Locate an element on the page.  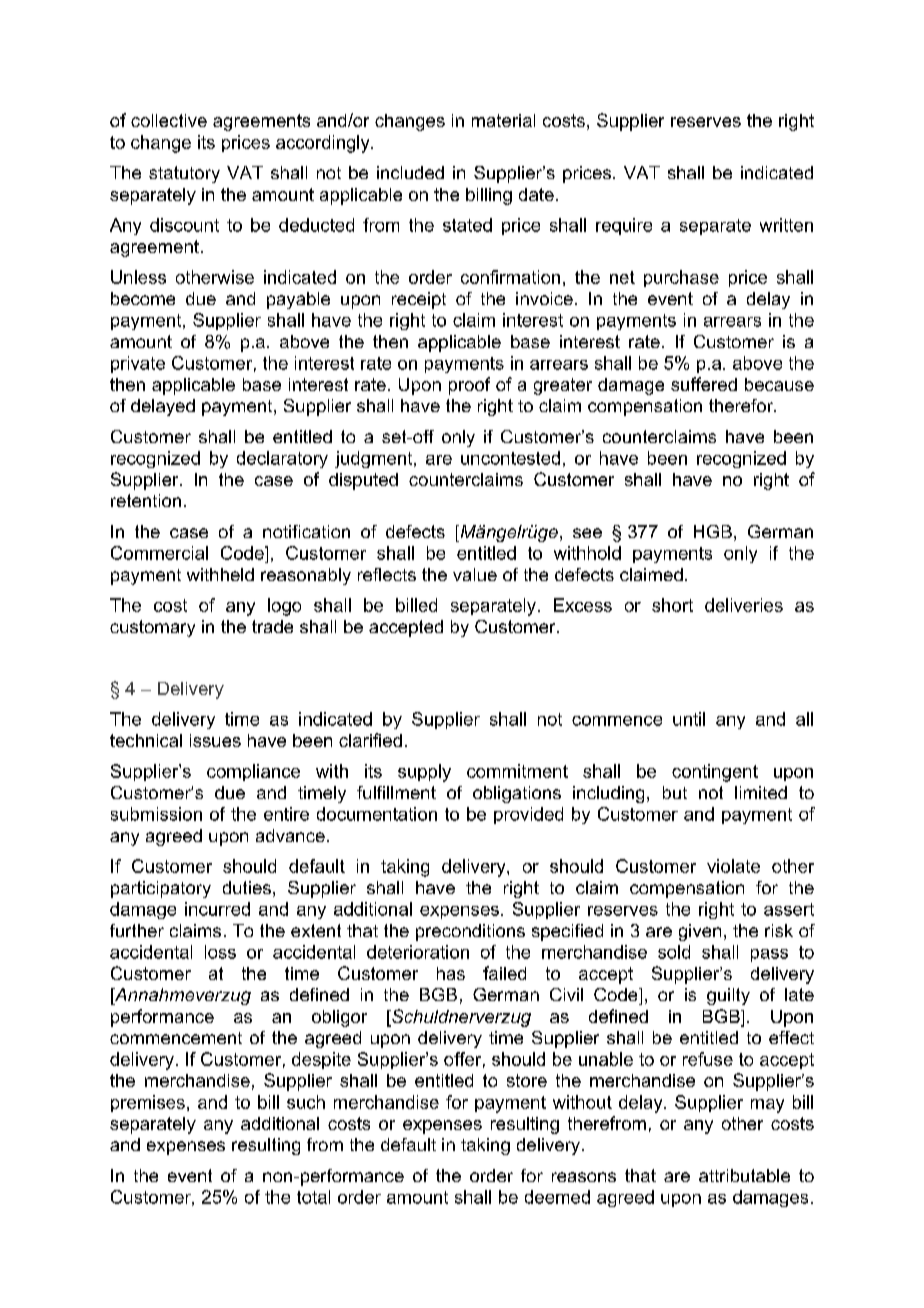
limited is located at coordinates (761, 792).
